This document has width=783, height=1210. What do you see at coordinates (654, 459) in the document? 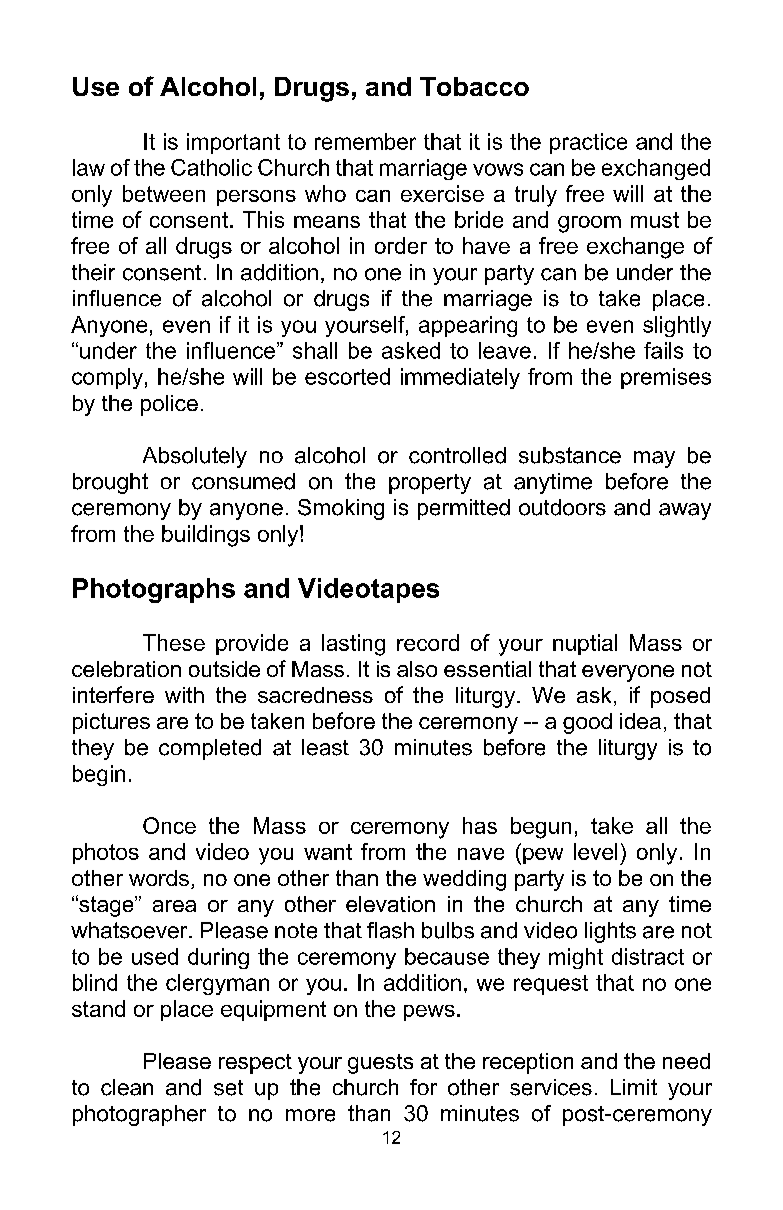
I see `may` at bounding box center [654, 459].
